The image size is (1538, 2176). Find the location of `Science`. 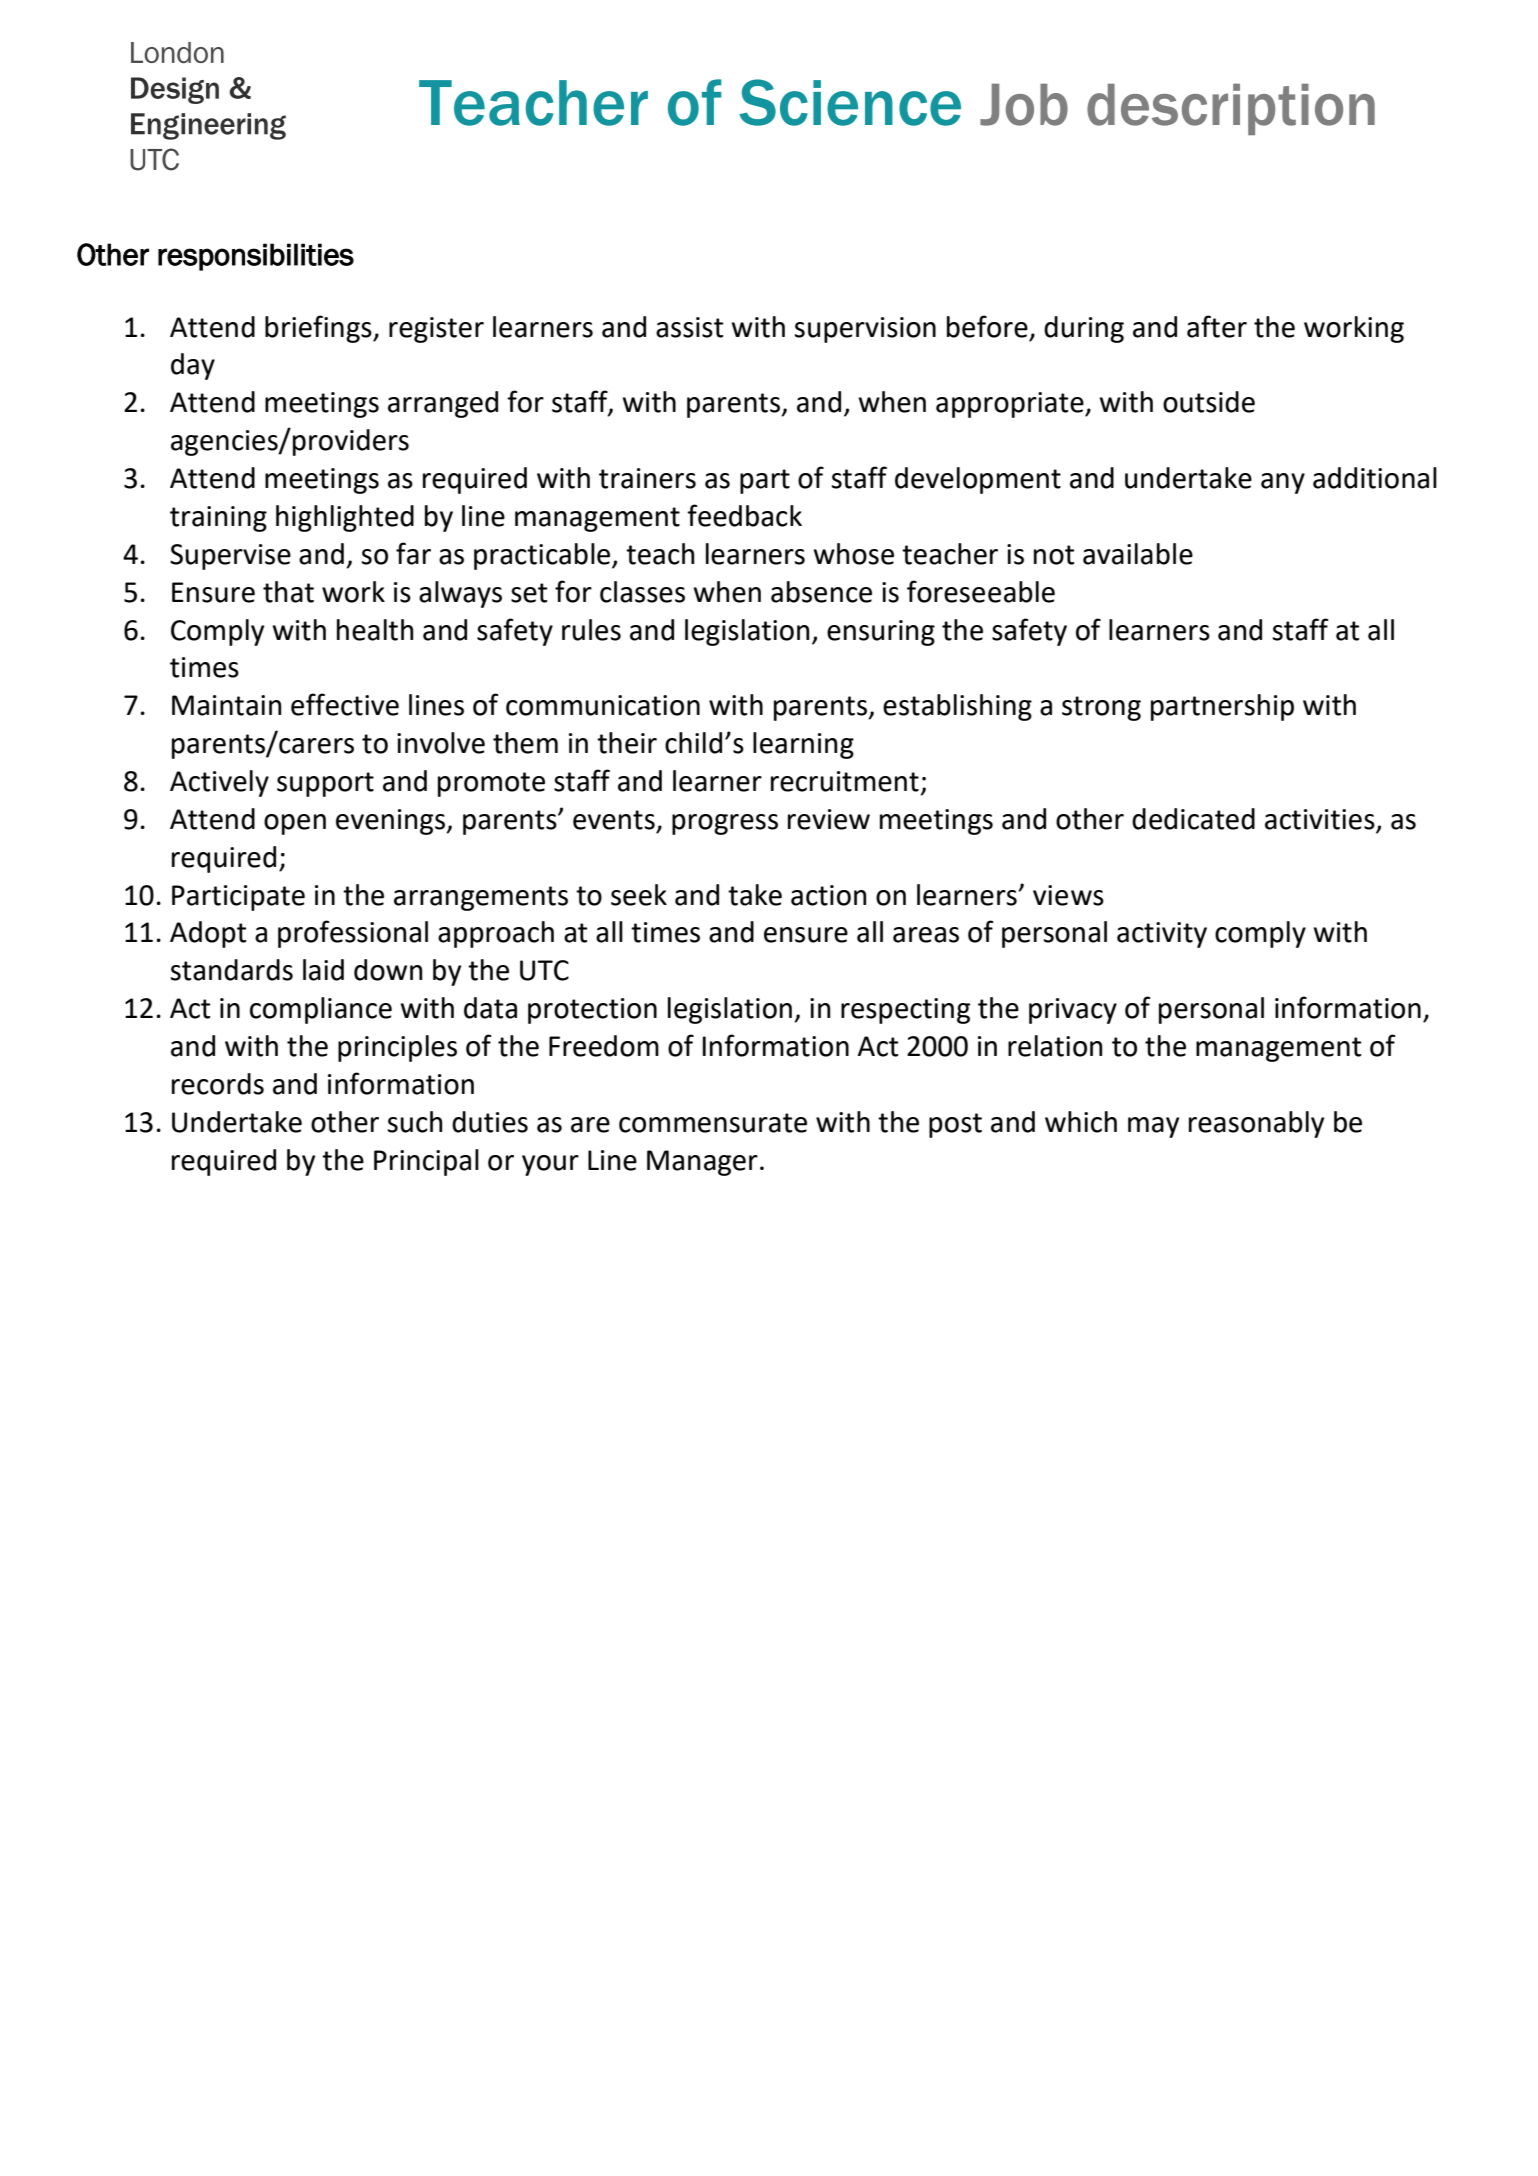

Science is located at coordinates (850, 102).
